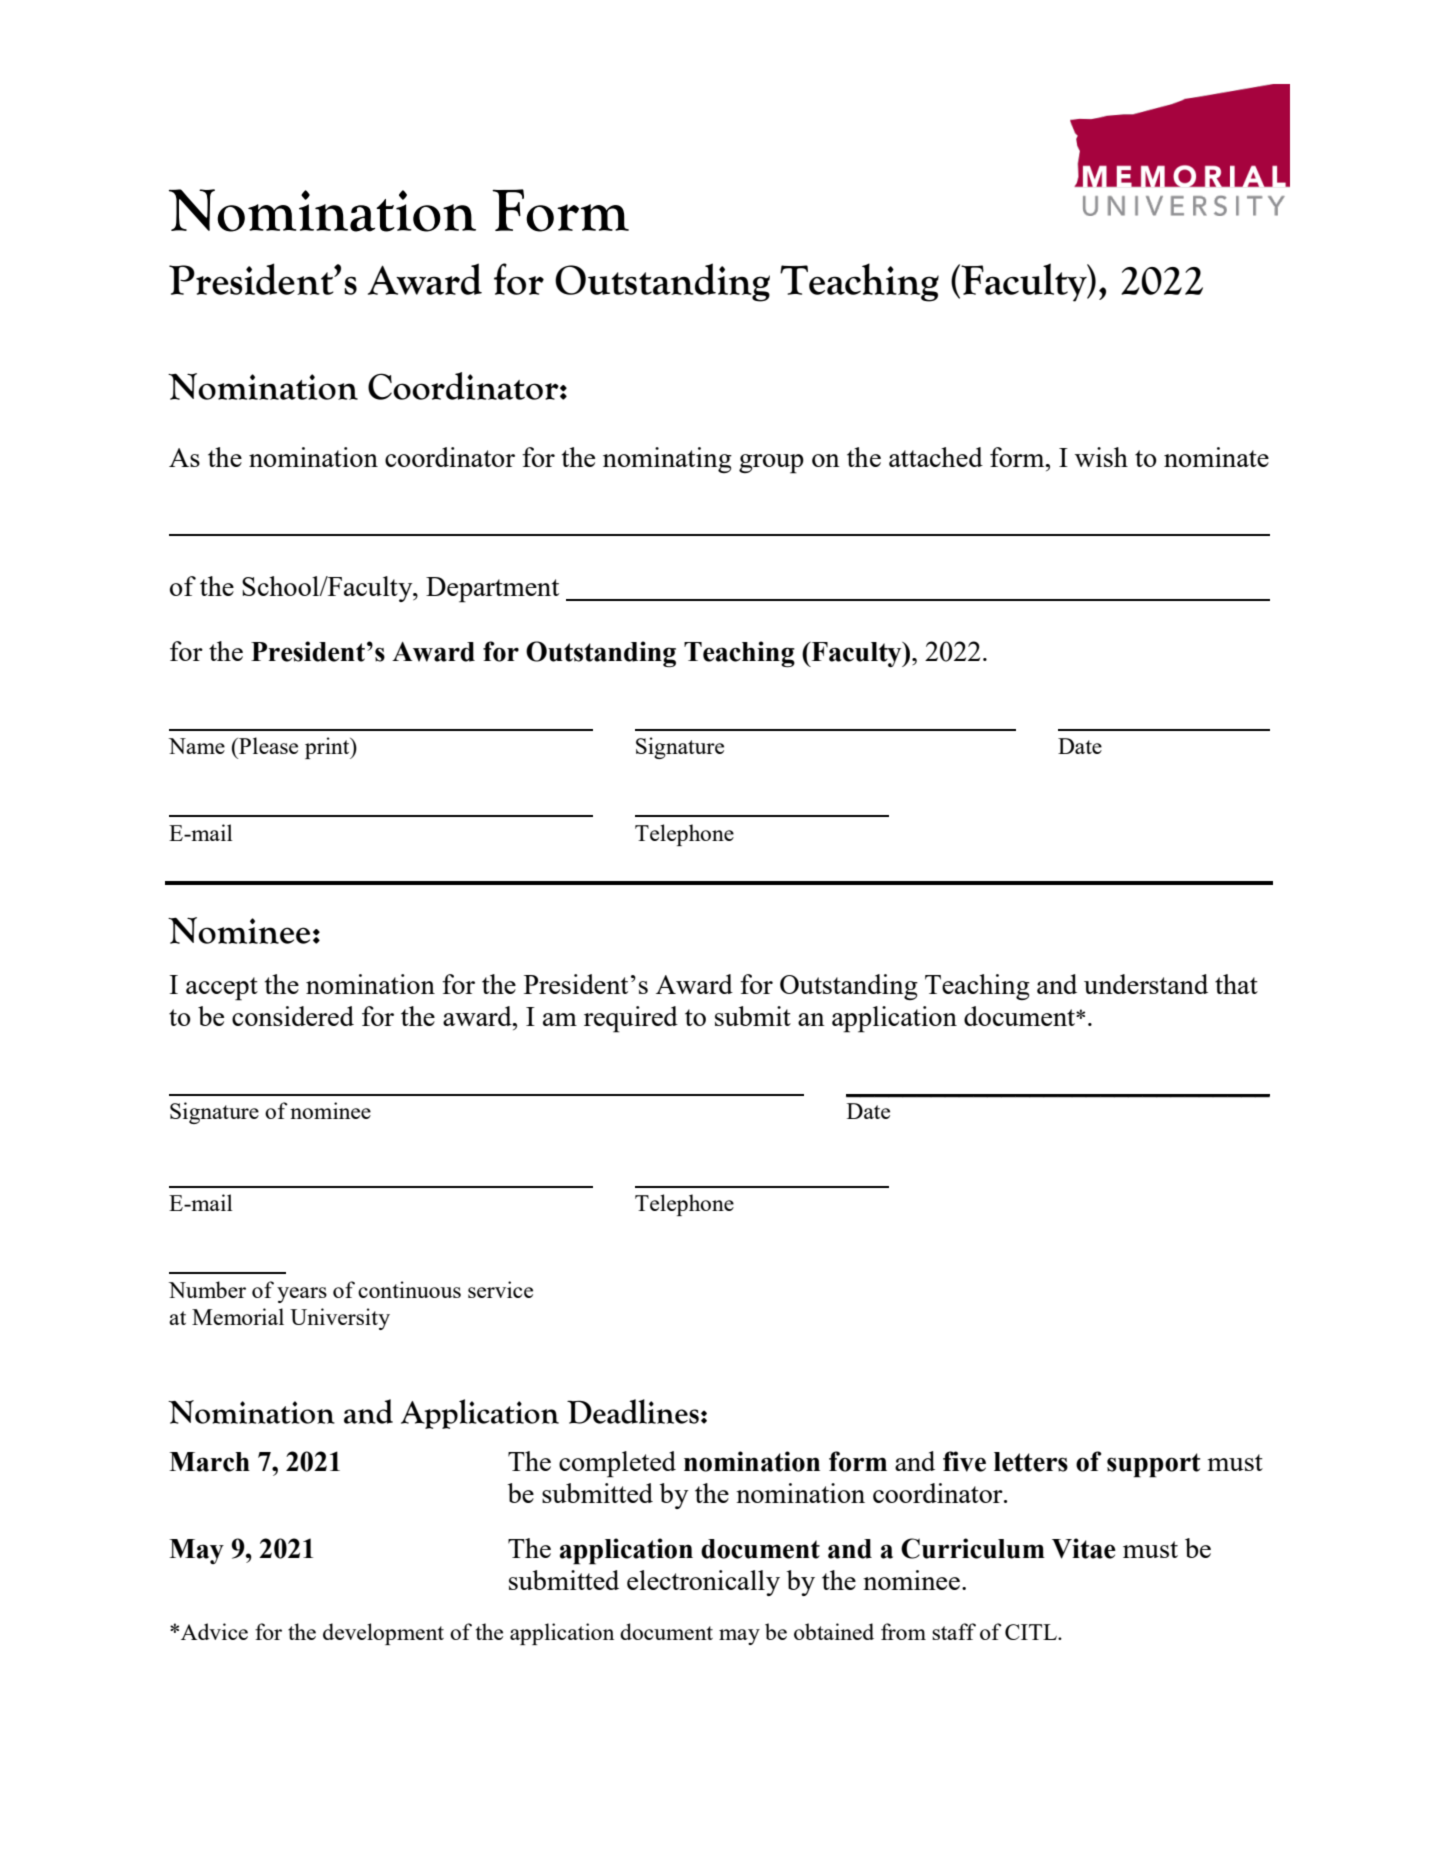 Image resolution: width=1439 pixels, height=1863 pixels. I want to click on group, so click(771, 464).
